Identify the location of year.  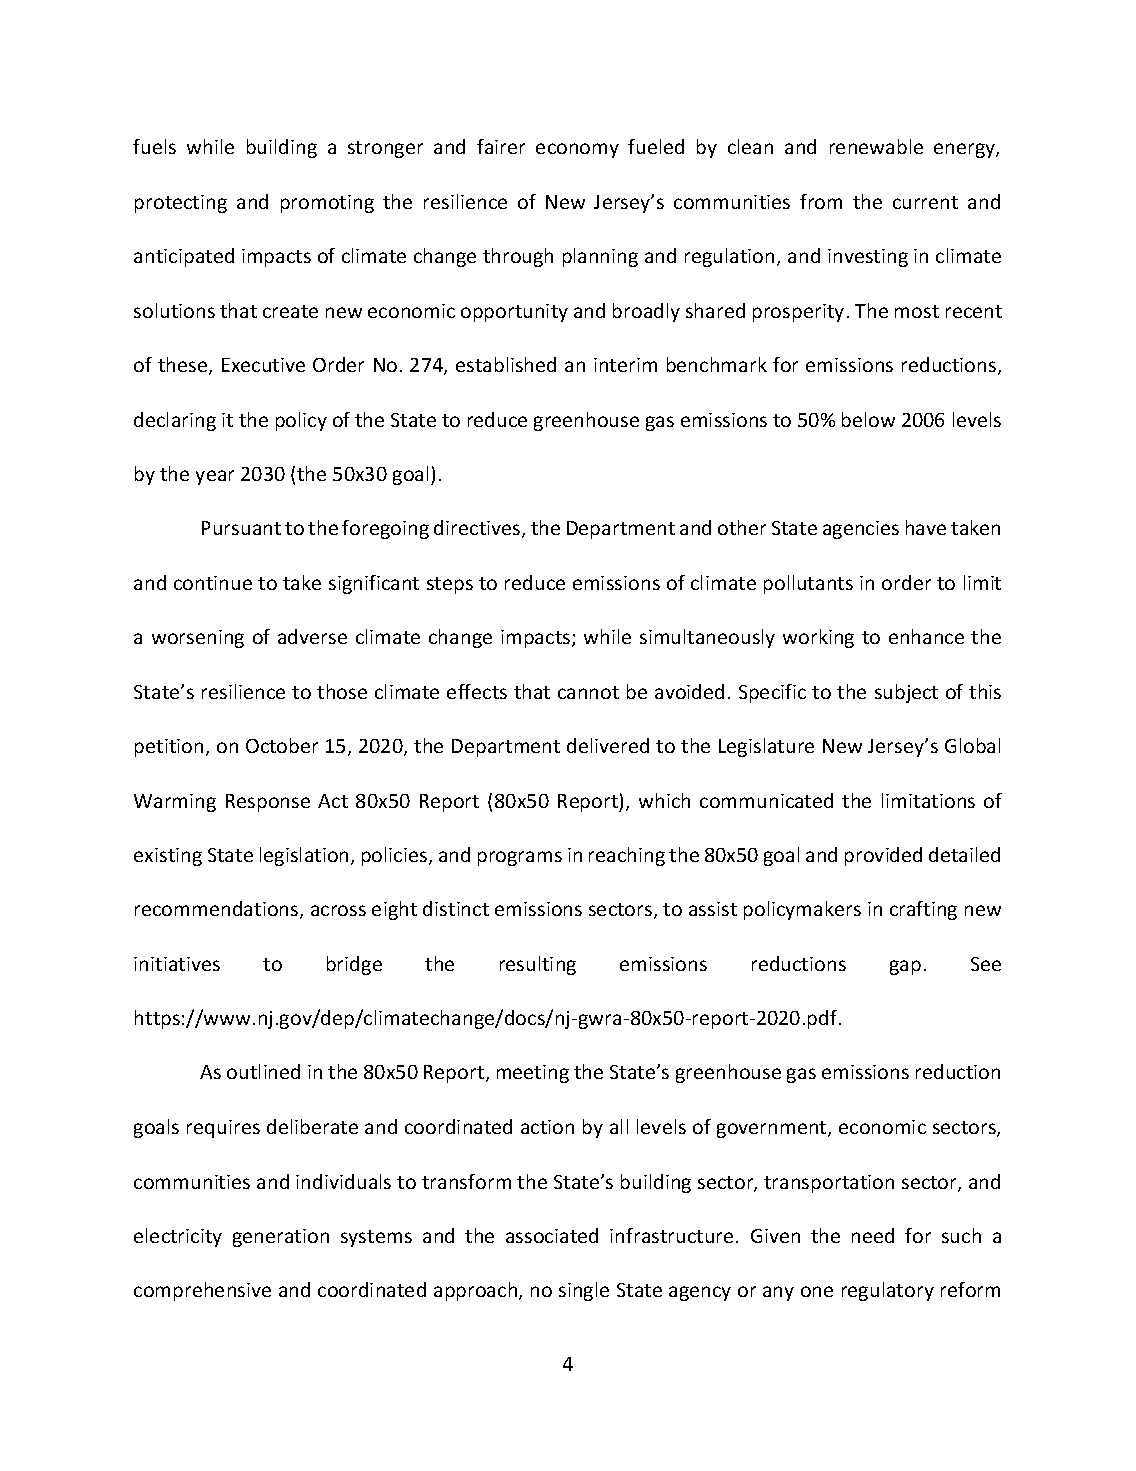
(215, 477).
